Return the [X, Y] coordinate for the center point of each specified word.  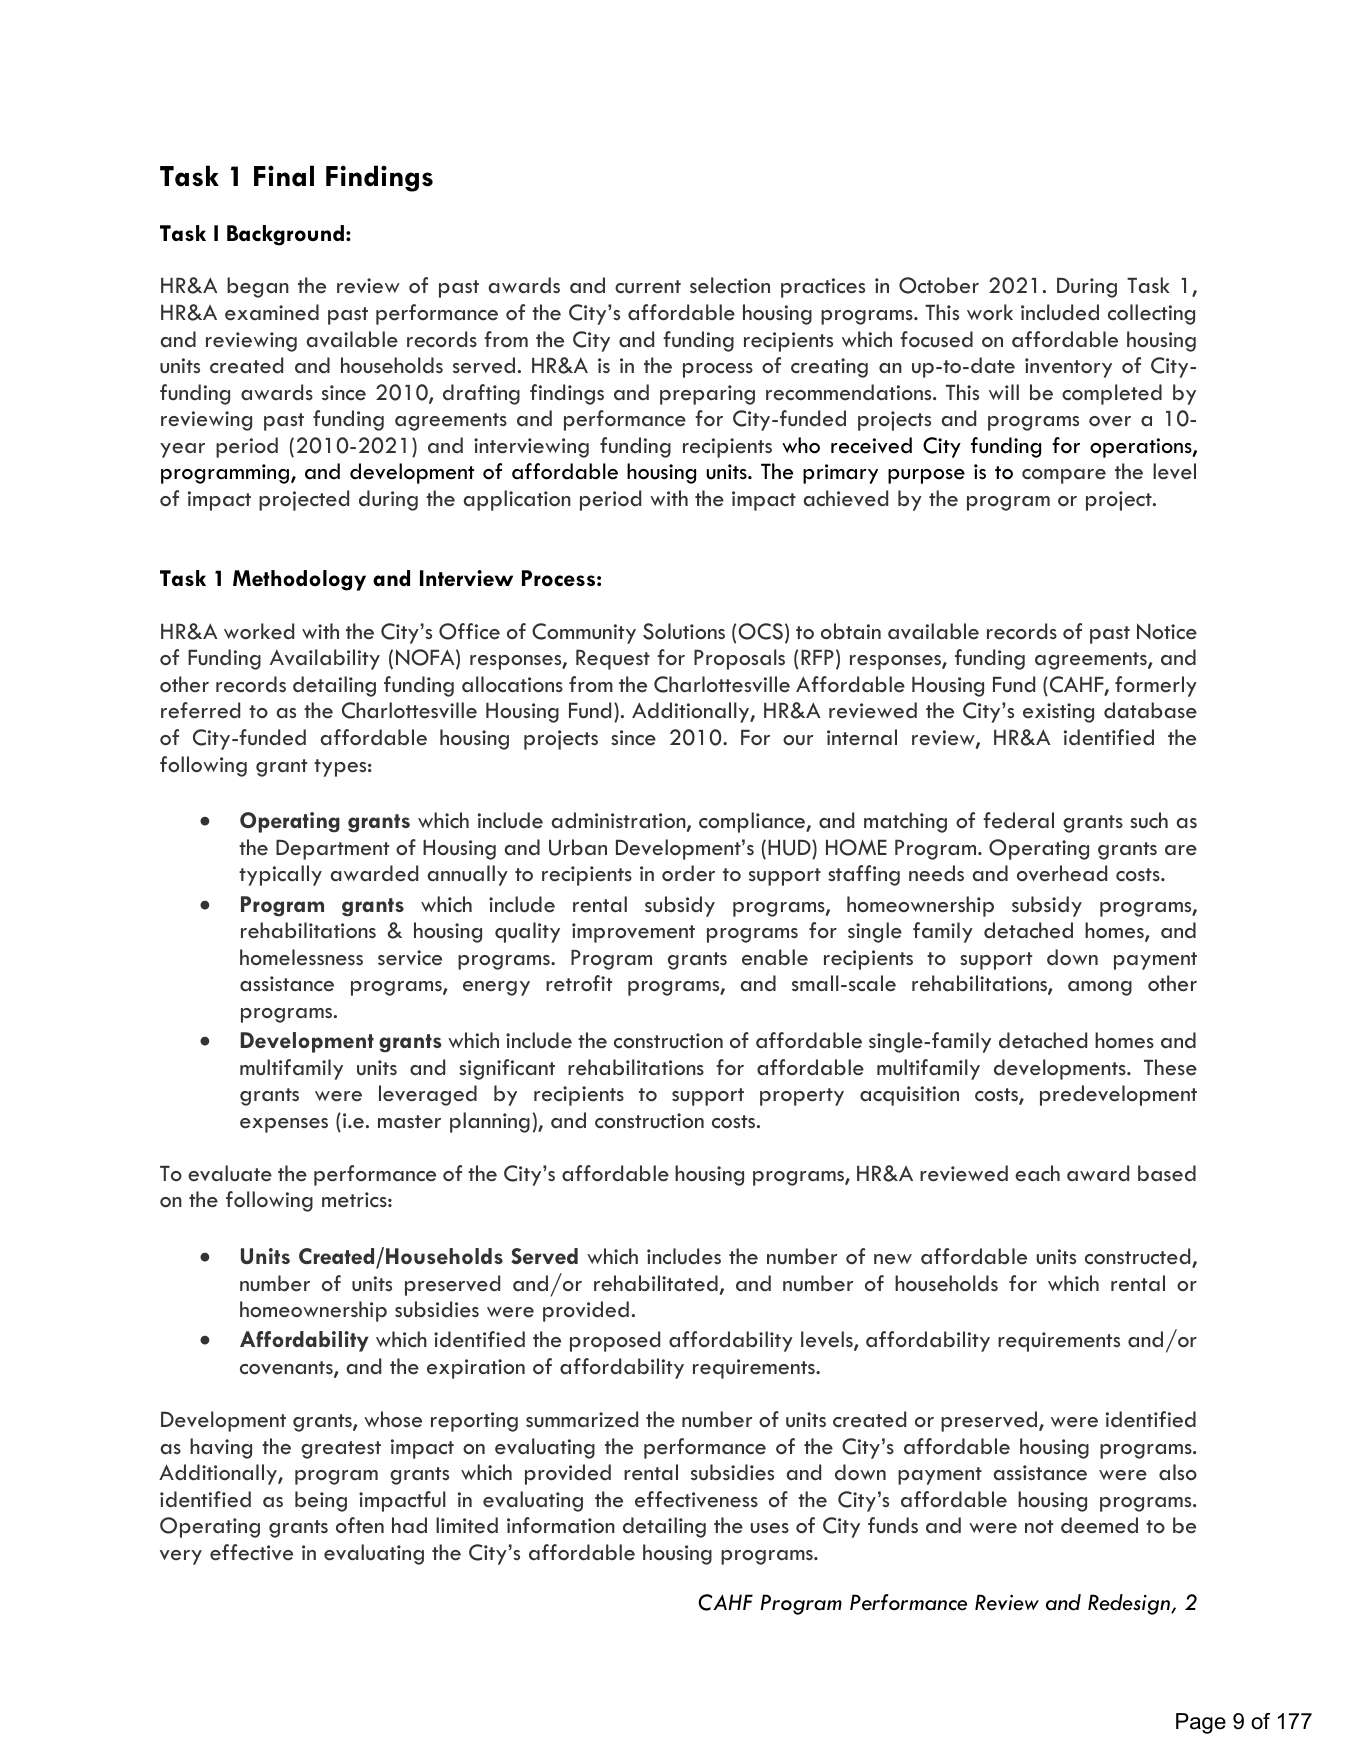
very [181, 1557]
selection [730, 285]
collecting [1151, 314]
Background [285, 235]
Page [1201, 1723]
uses [770, 1528]
